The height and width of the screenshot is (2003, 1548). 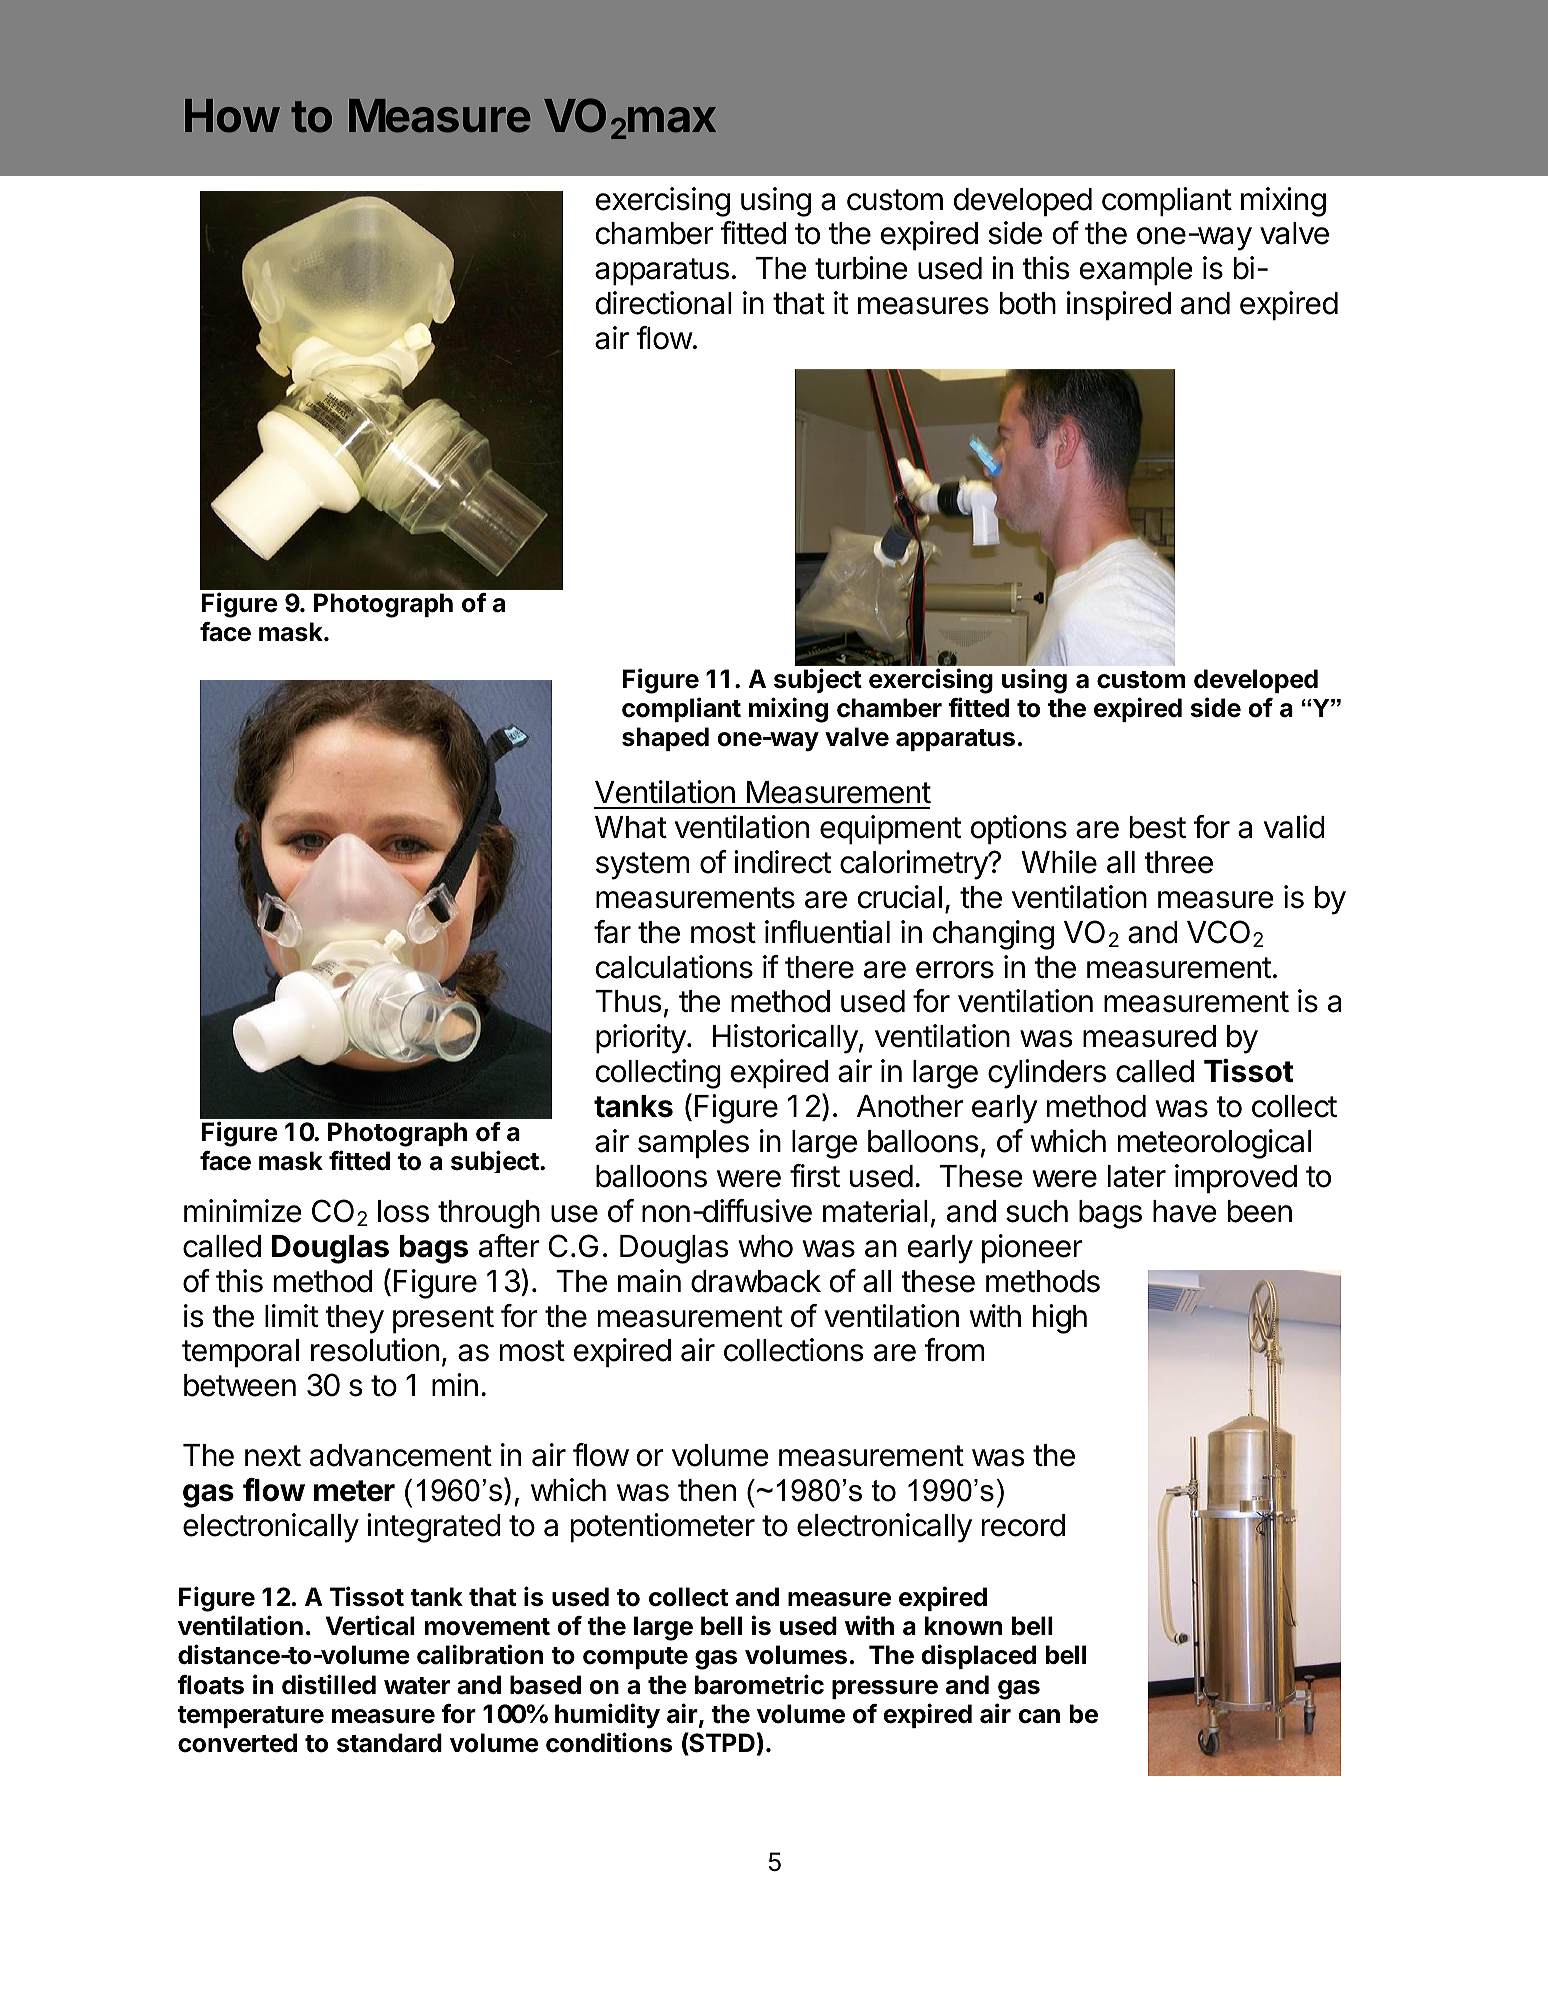 I want to click on loss, so click(x=403, y=1211).
